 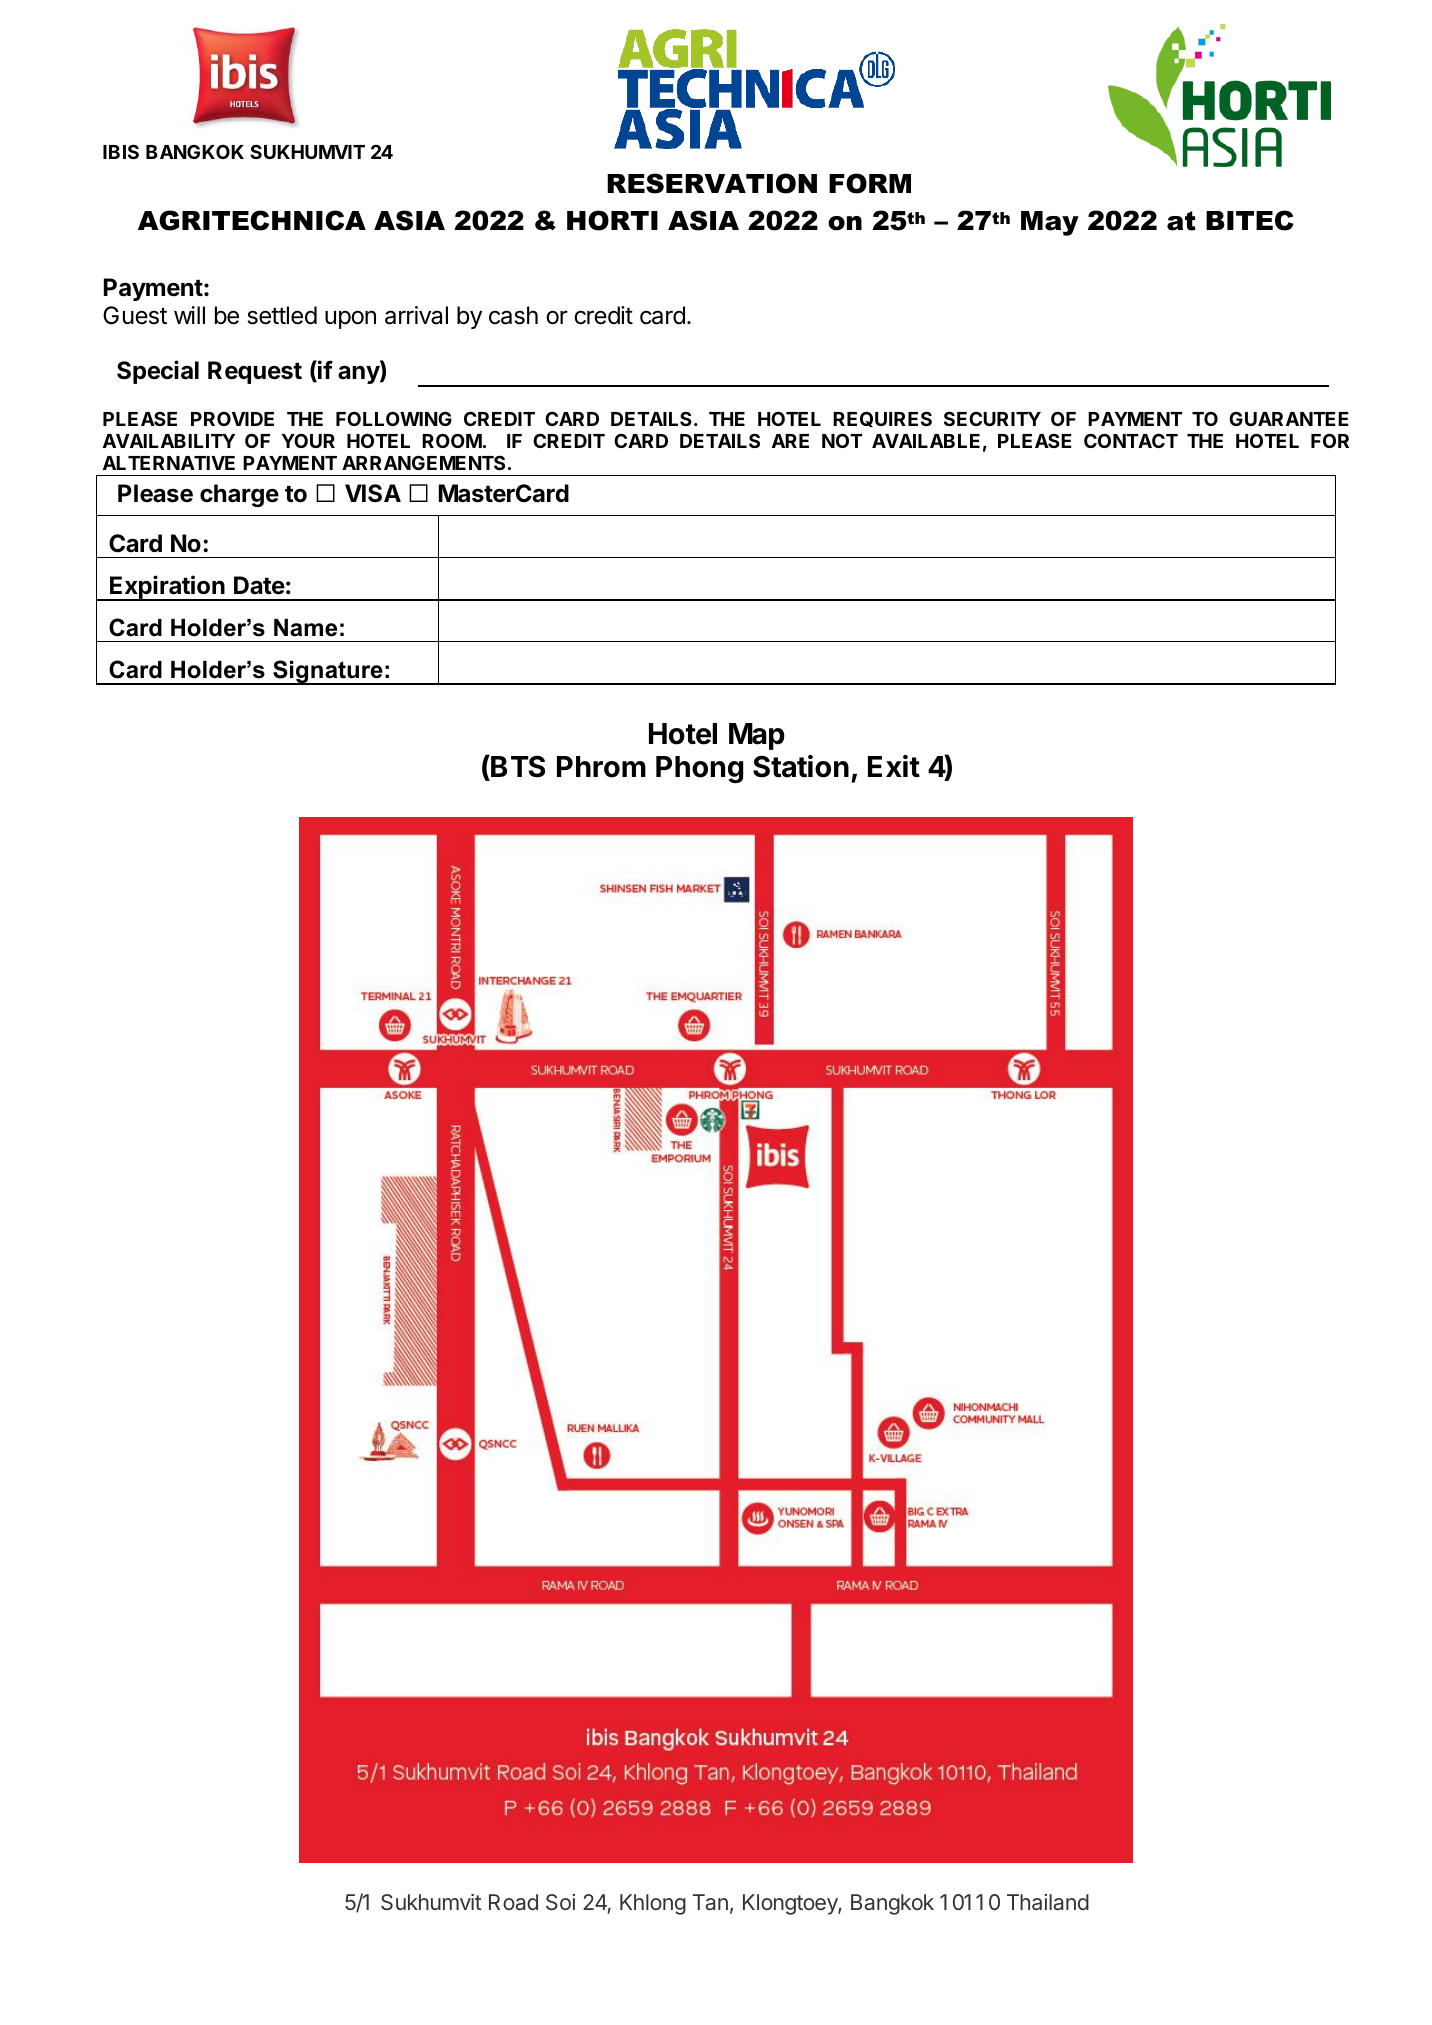 What do you see at coordinates (894, 766) in the document?
I see `Exit` at bounding box center [894, 766].
